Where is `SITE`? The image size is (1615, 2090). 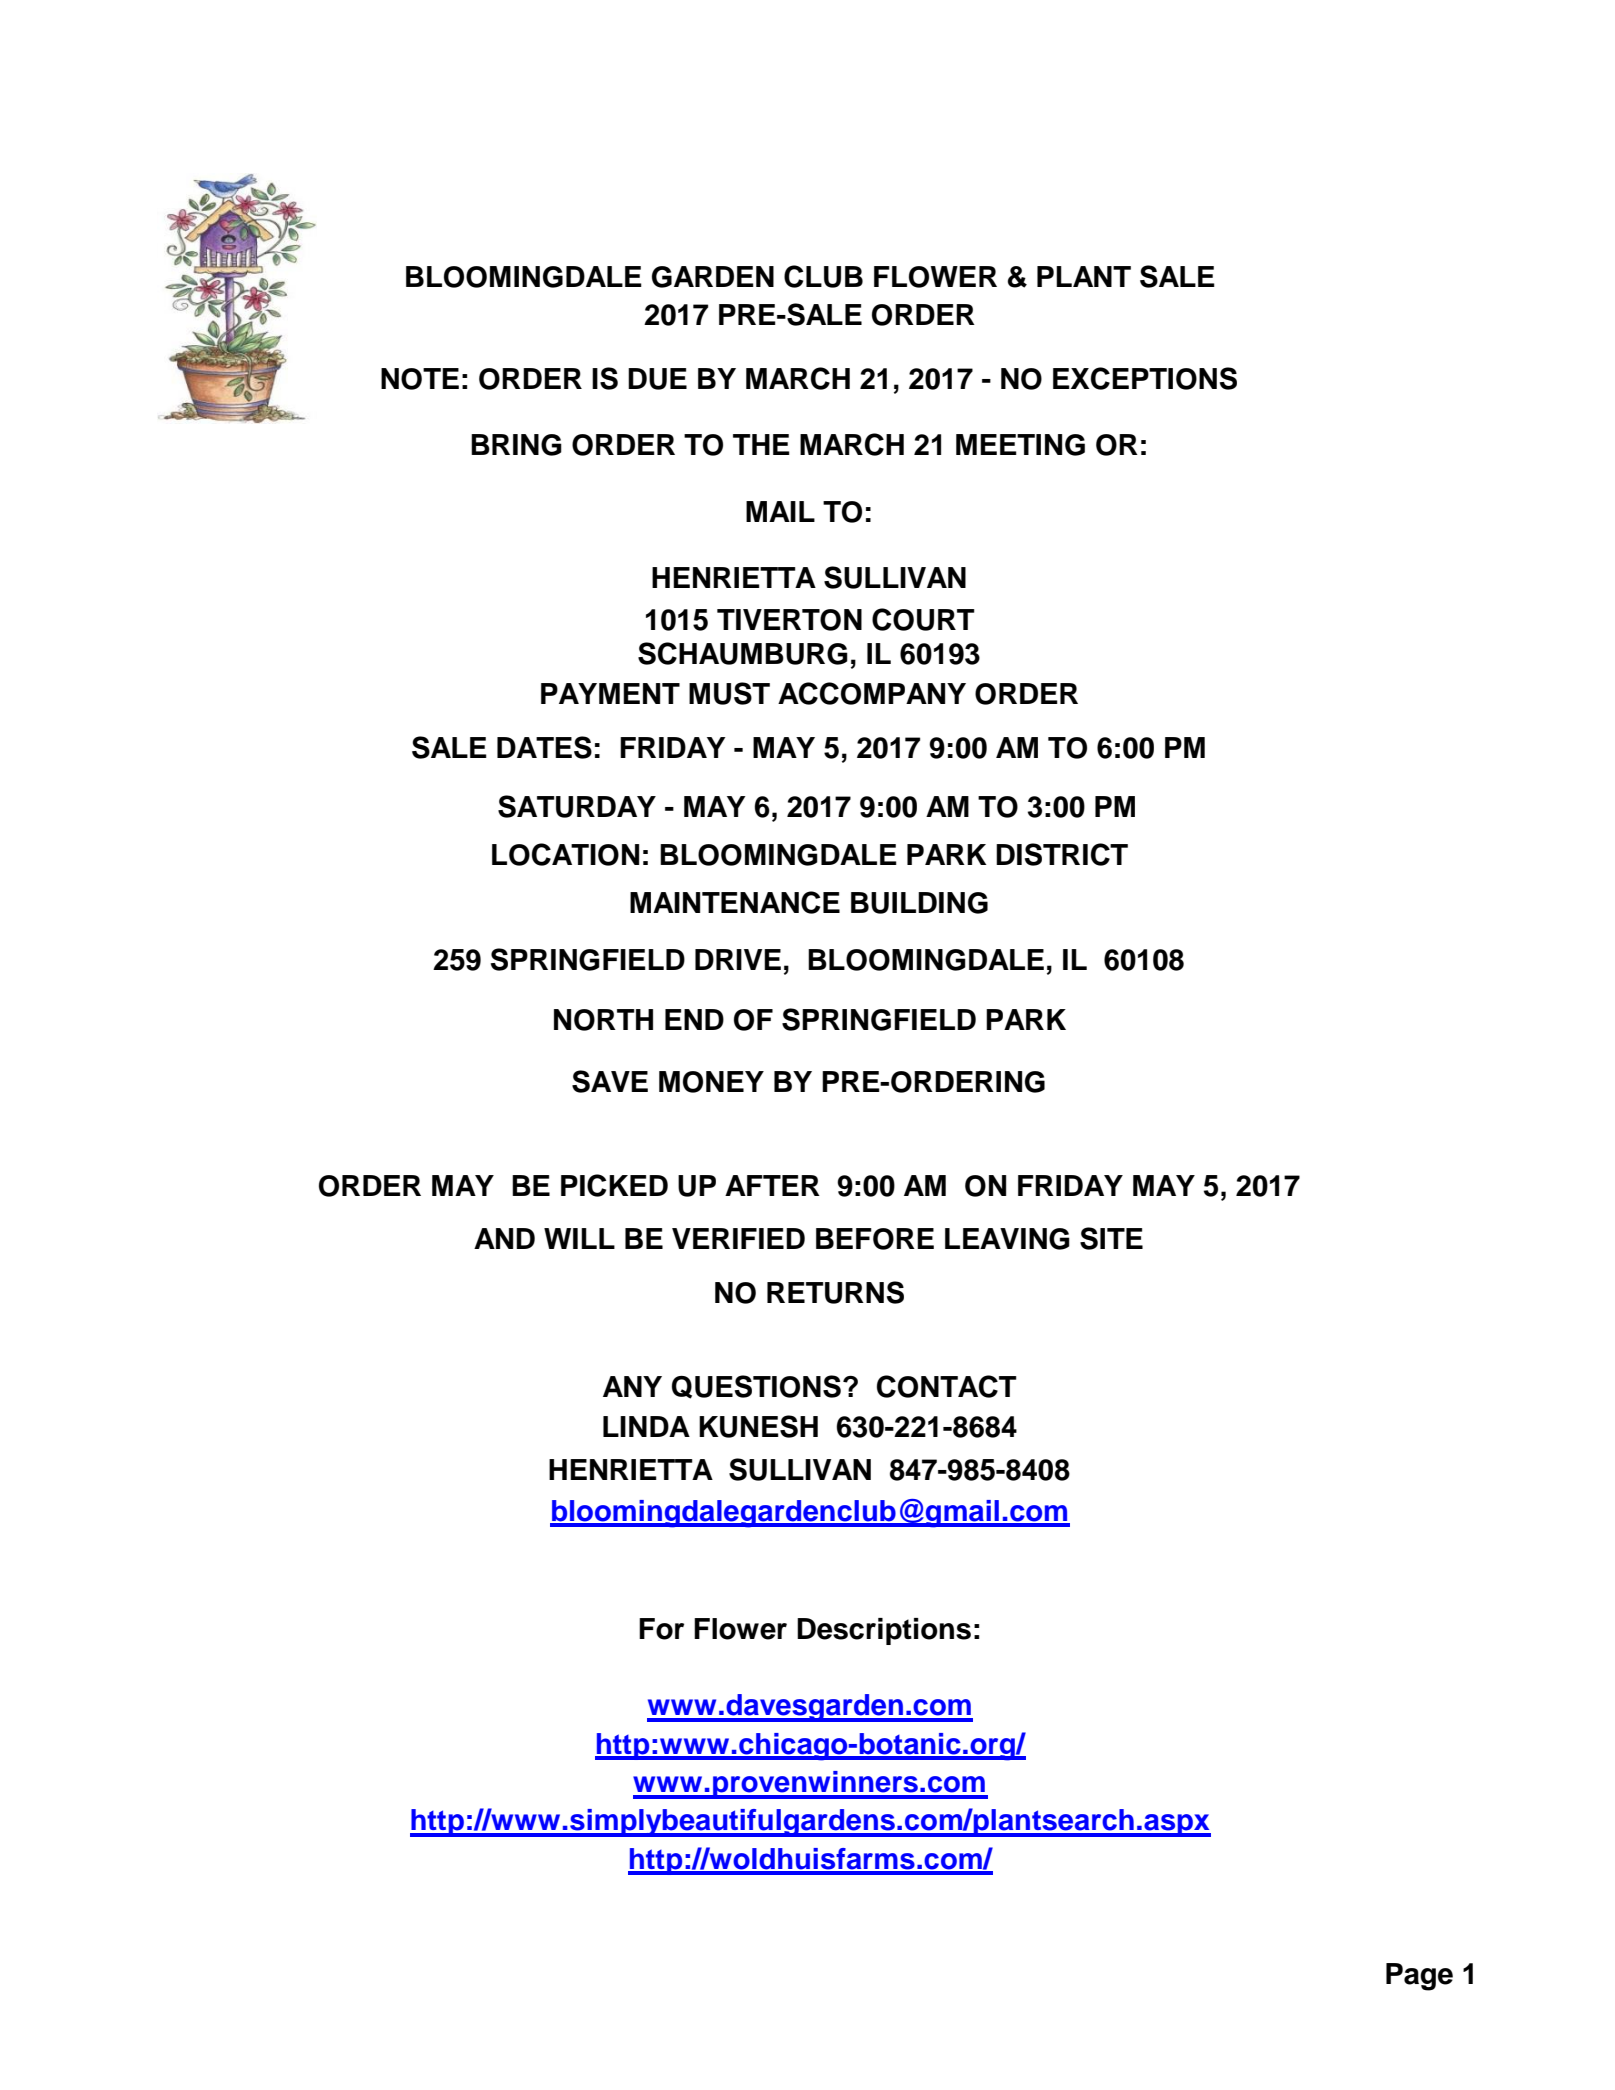
SITE is located at coordinates (1111, 1238).
